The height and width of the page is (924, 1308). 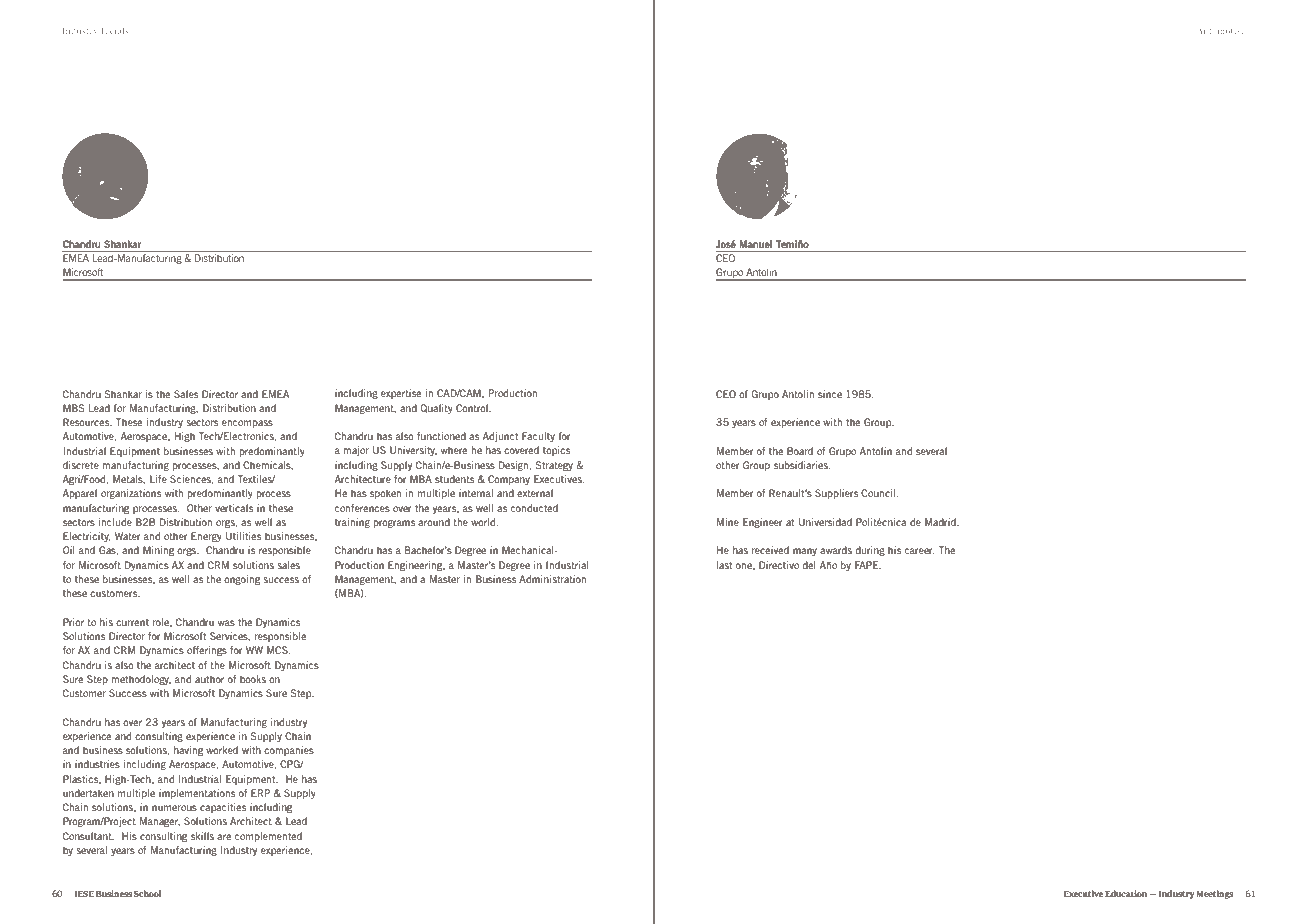 I want to click on Education, so click(x=1126, y=893).
